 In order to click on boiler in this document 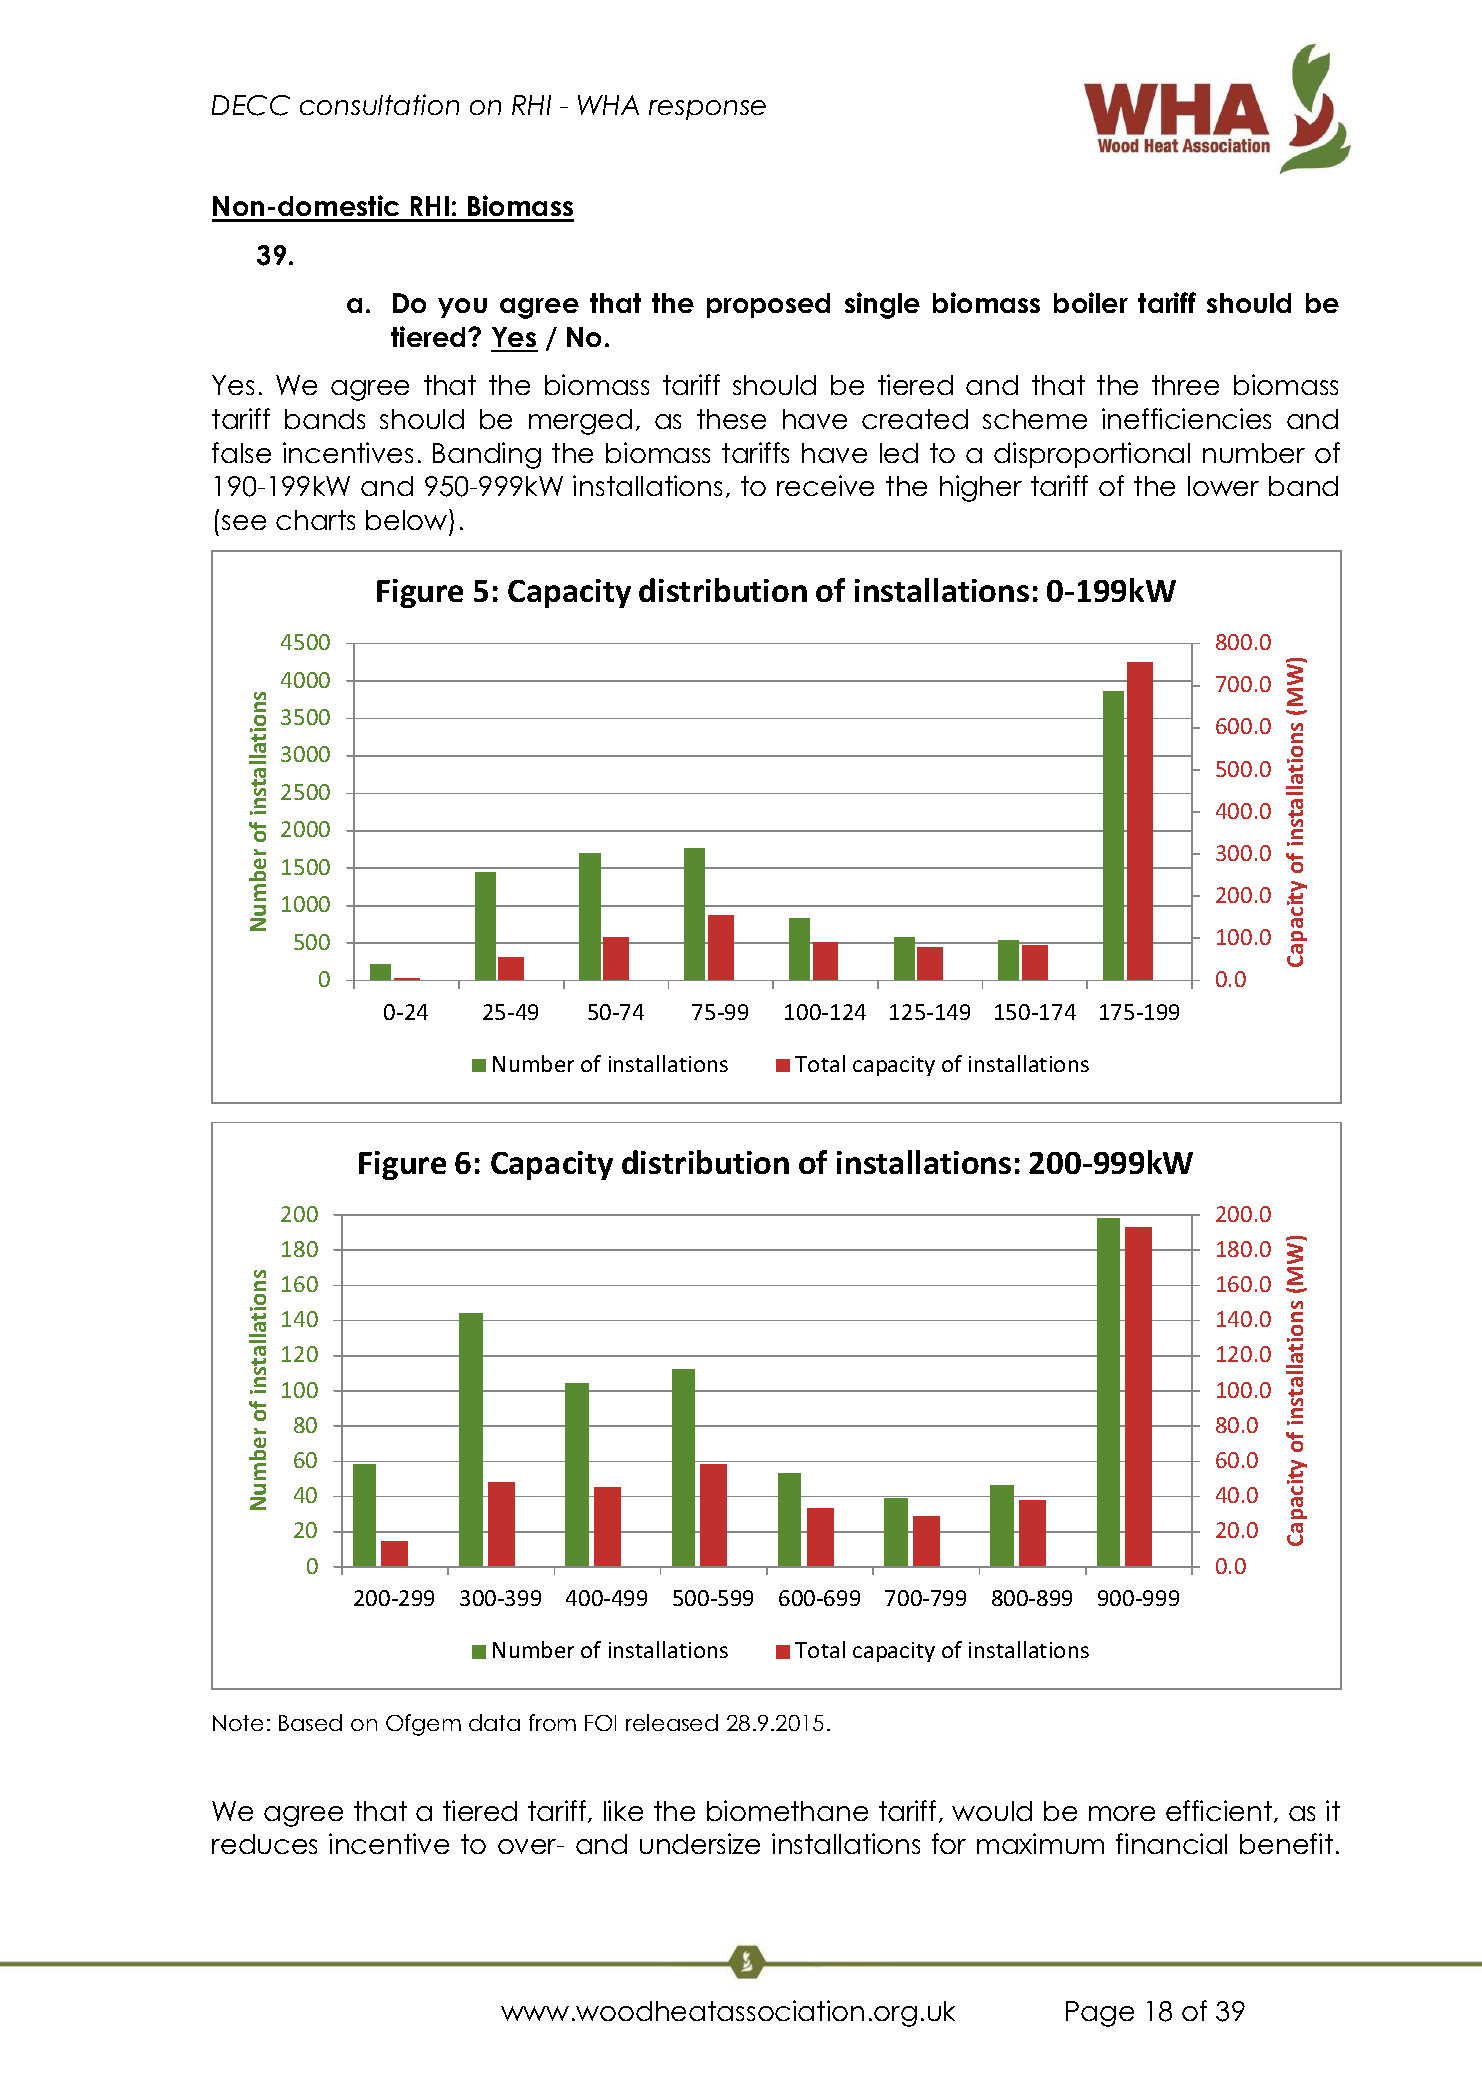, I will do `click(1091, 302)`.
